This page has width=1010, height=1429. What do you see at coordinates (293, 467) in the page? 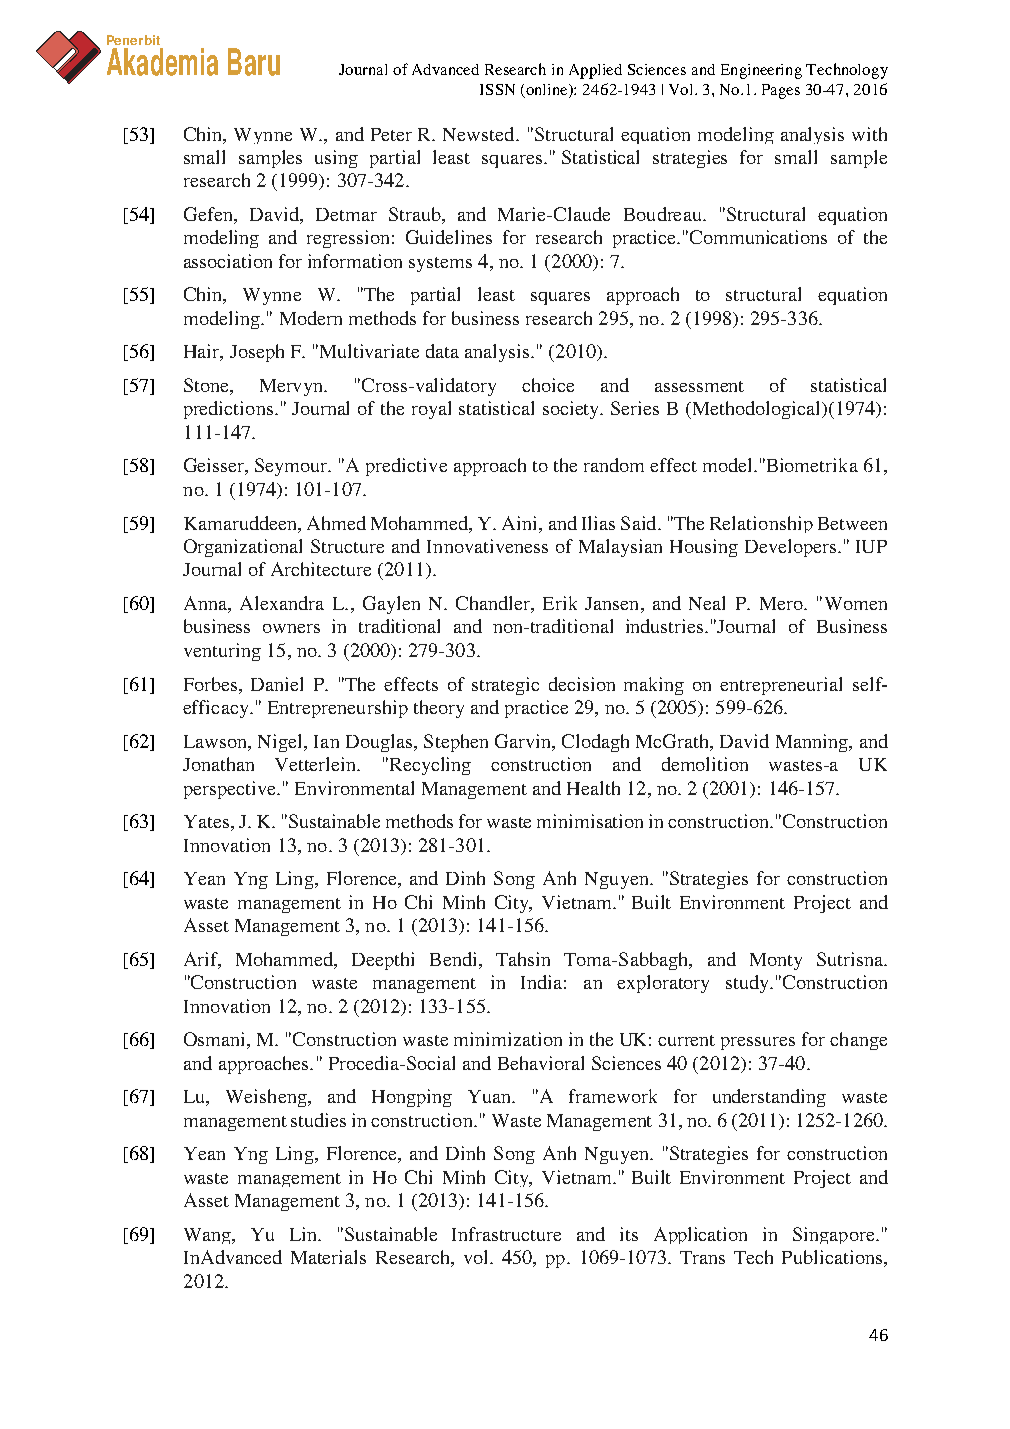
I see `Seymour` at bounding box center [293, 467].
